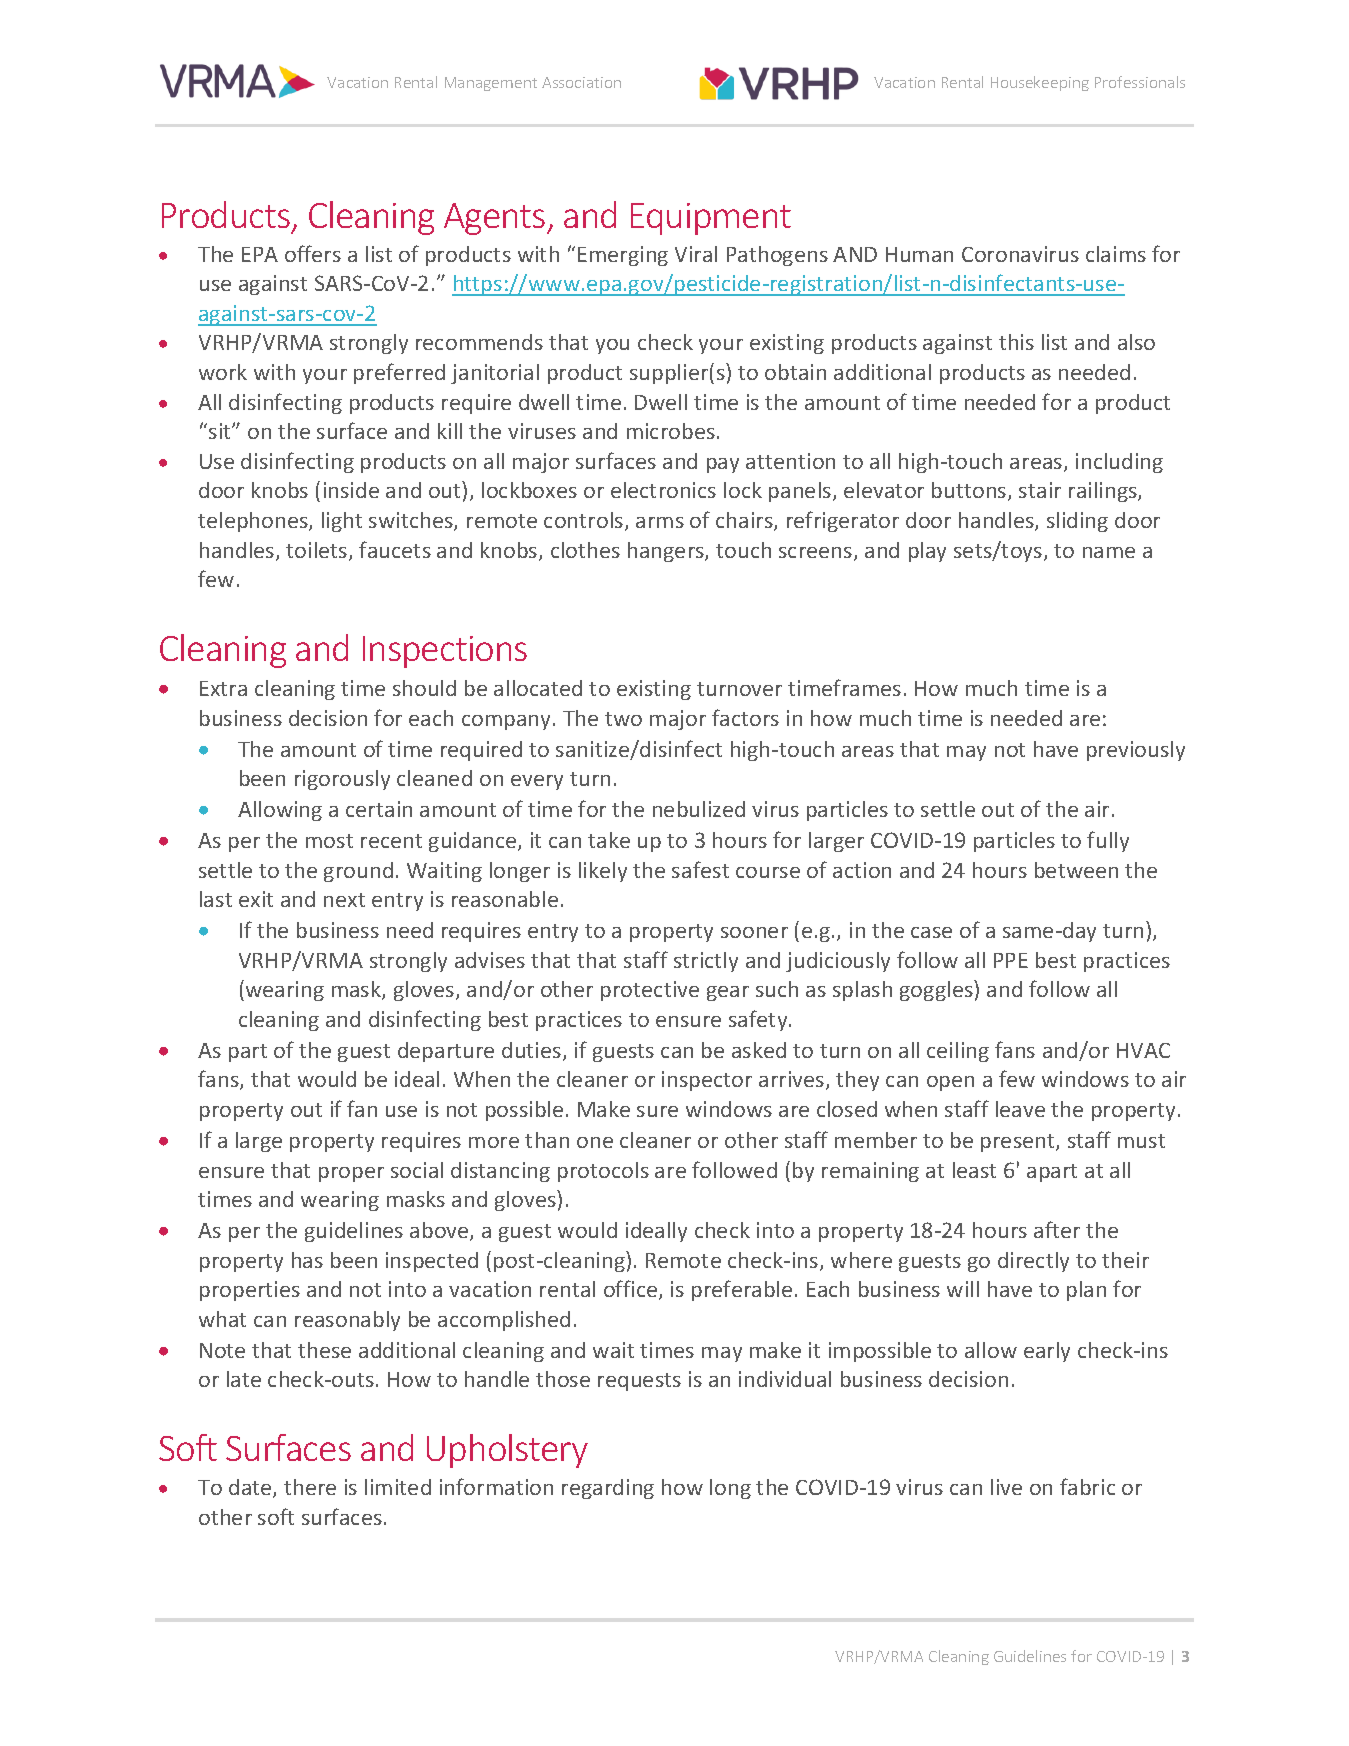  I want to click on Association, so click(581, 82).
